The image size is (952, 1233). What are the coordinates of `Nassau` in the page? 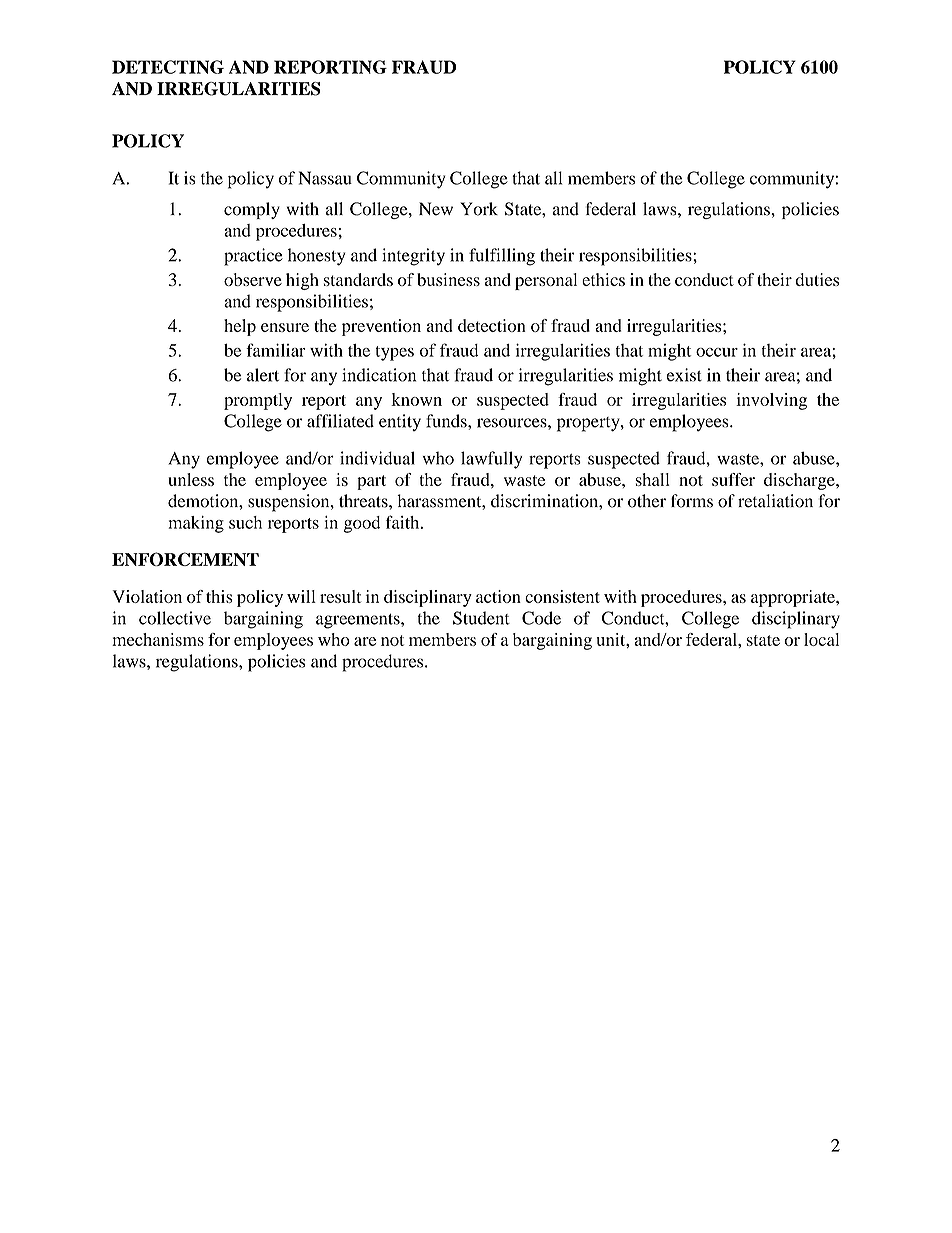 It's located at (325, 178).
